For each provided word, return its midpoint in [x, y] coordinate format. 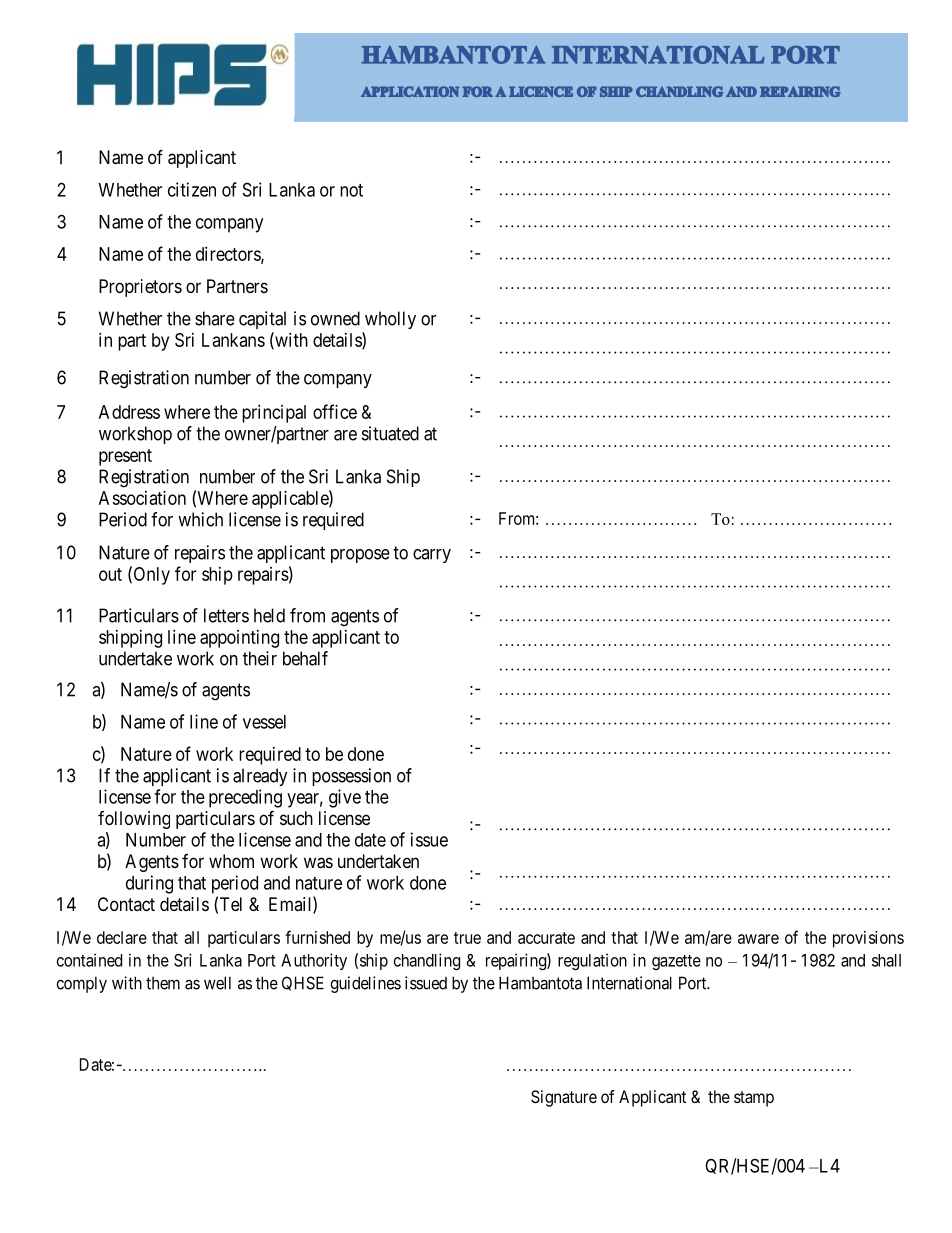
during [149, 884]
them [163, 983]
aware [758, 939]
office [335, 411]
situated [390, 433]
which [200, 519]
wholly [390, 320]
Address [129, 412]
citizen [192, 189]
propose [360, 556]
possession [351, 777]
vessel [264, 722]
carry [432, 556]
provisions [868, 939]
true [467, 938]
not [351, 190]
